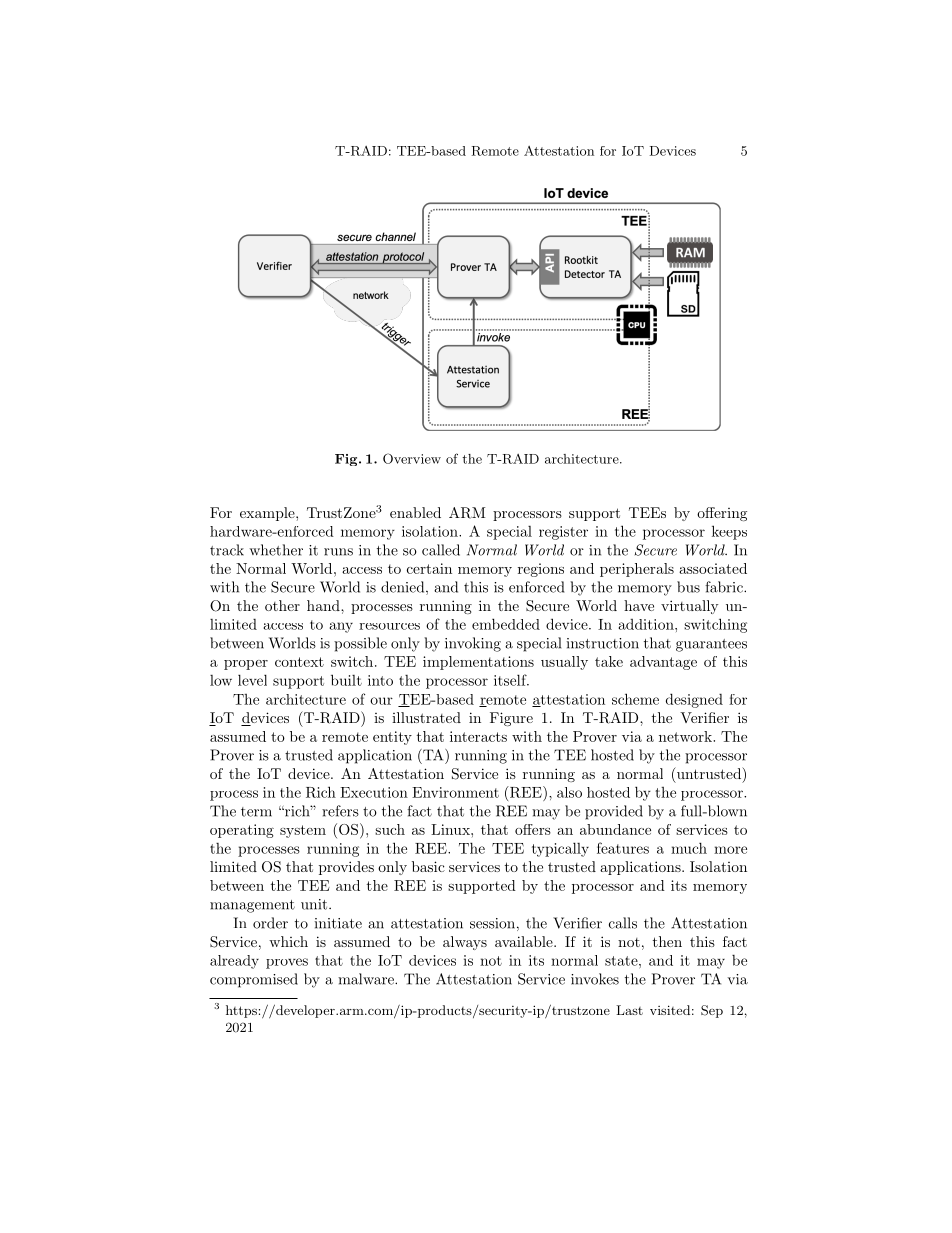 The image size is (952, 1233). What do you see at coordinates (722, 514) in the screenshot?
I see `offering` at bounding box center [722, 514].
